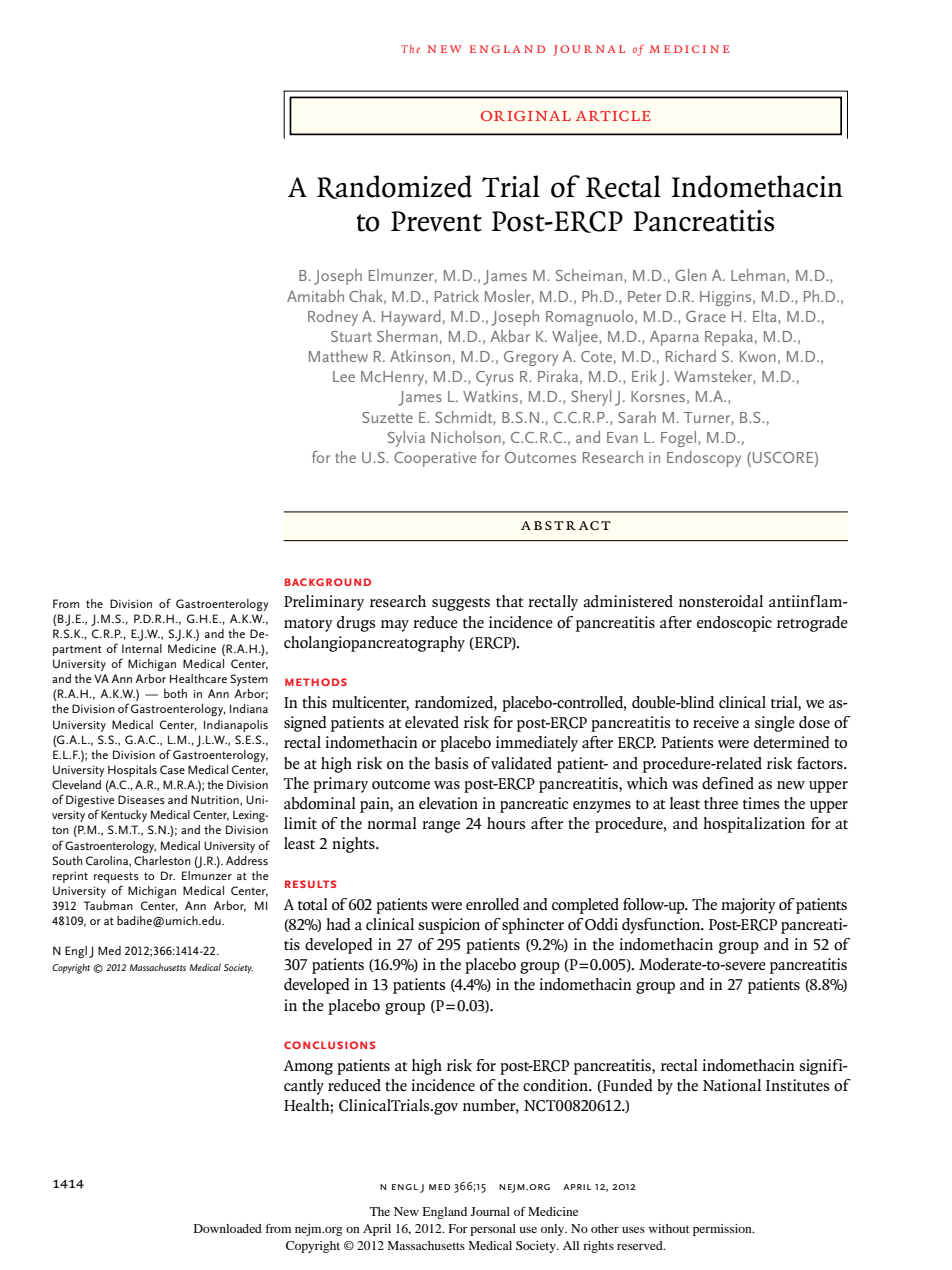 Image resolution: width=952 pixels, height=1270 pixels. What do you see at coordinates (526, 116) in the page?
I see `original` at bounding box center [526, 116].
